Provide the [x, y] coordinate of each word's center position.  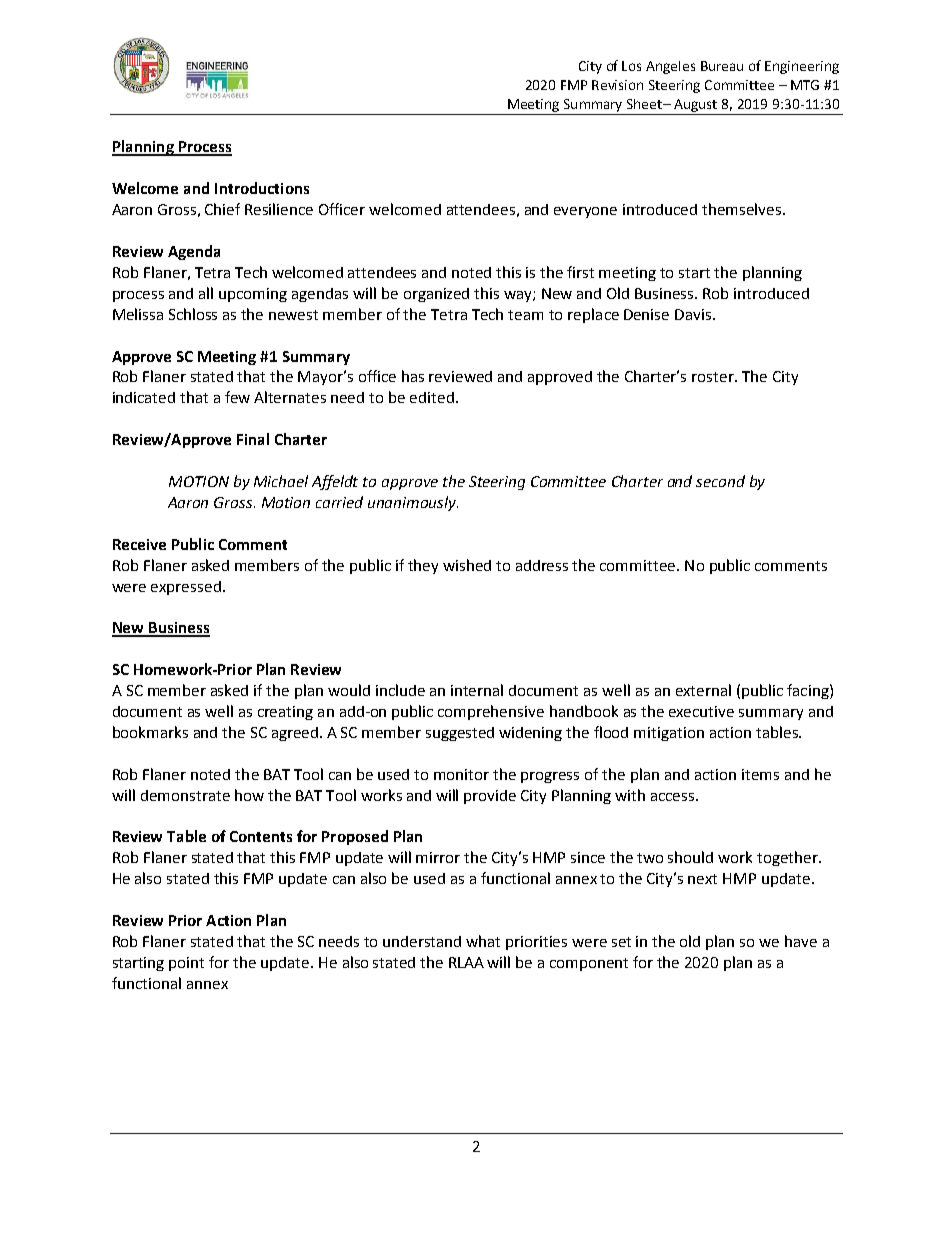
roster [714, 377]
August [695, 105]
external [703, 690]
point [186, 964]
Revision [617, 85]
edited [432, 397]
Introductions [262, 188]
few [237, 397]
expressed [186, 588]
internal [477, 690]
